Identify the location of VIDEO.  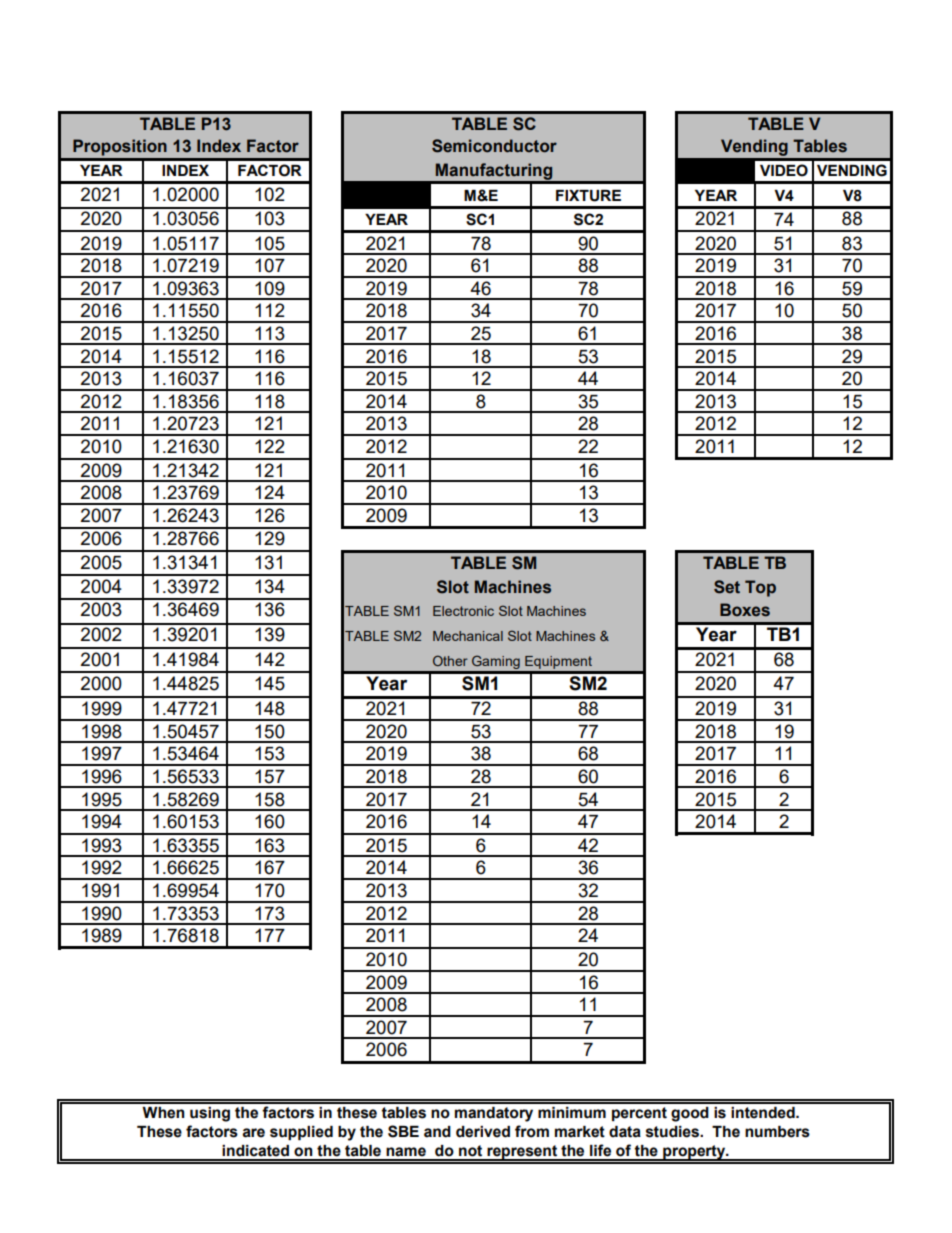
(784, 170).
